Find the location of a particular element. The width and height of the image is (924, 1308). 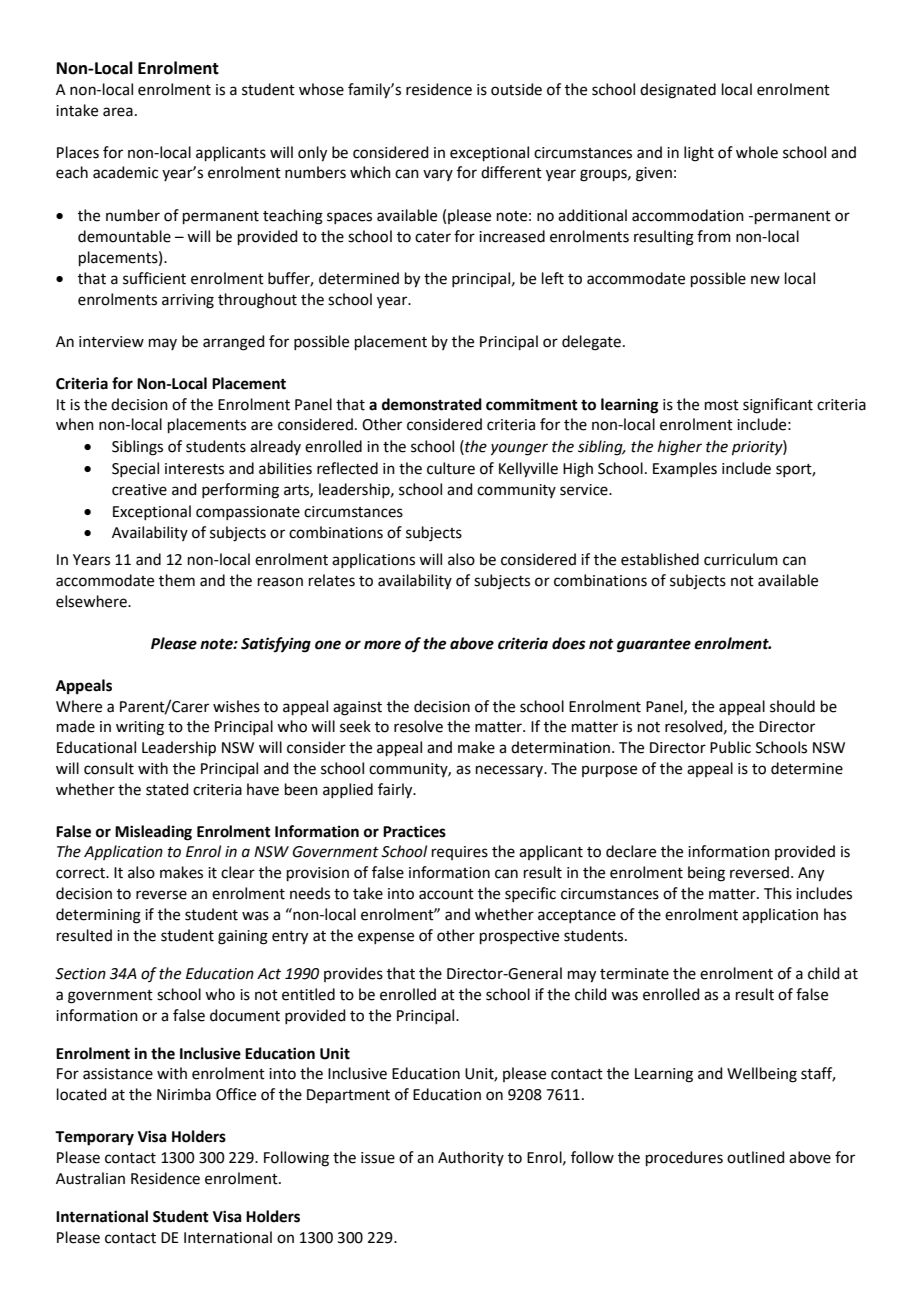

interview is located at coordinates (111, 342).
